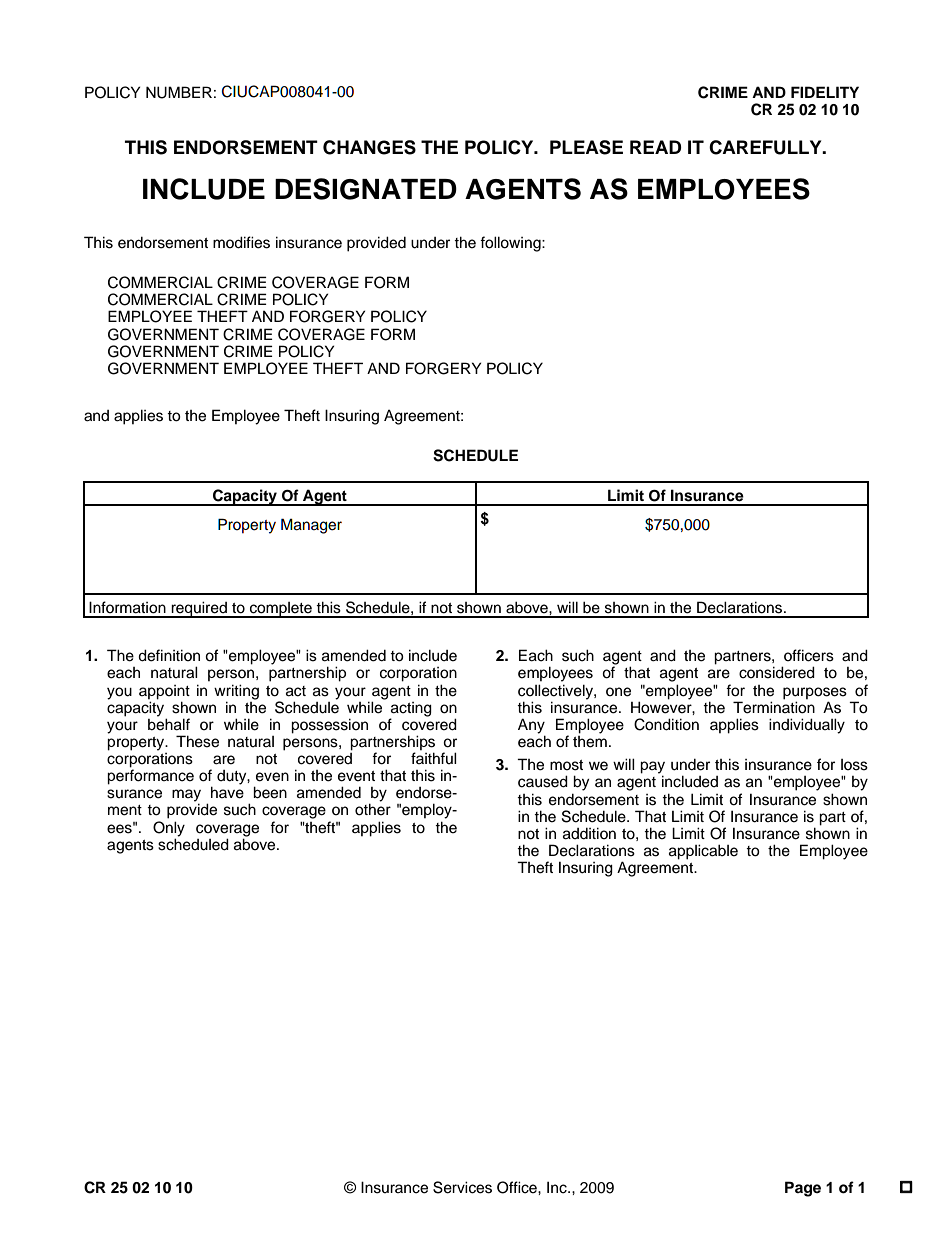  I want to click on complete, so click(281, 610).
